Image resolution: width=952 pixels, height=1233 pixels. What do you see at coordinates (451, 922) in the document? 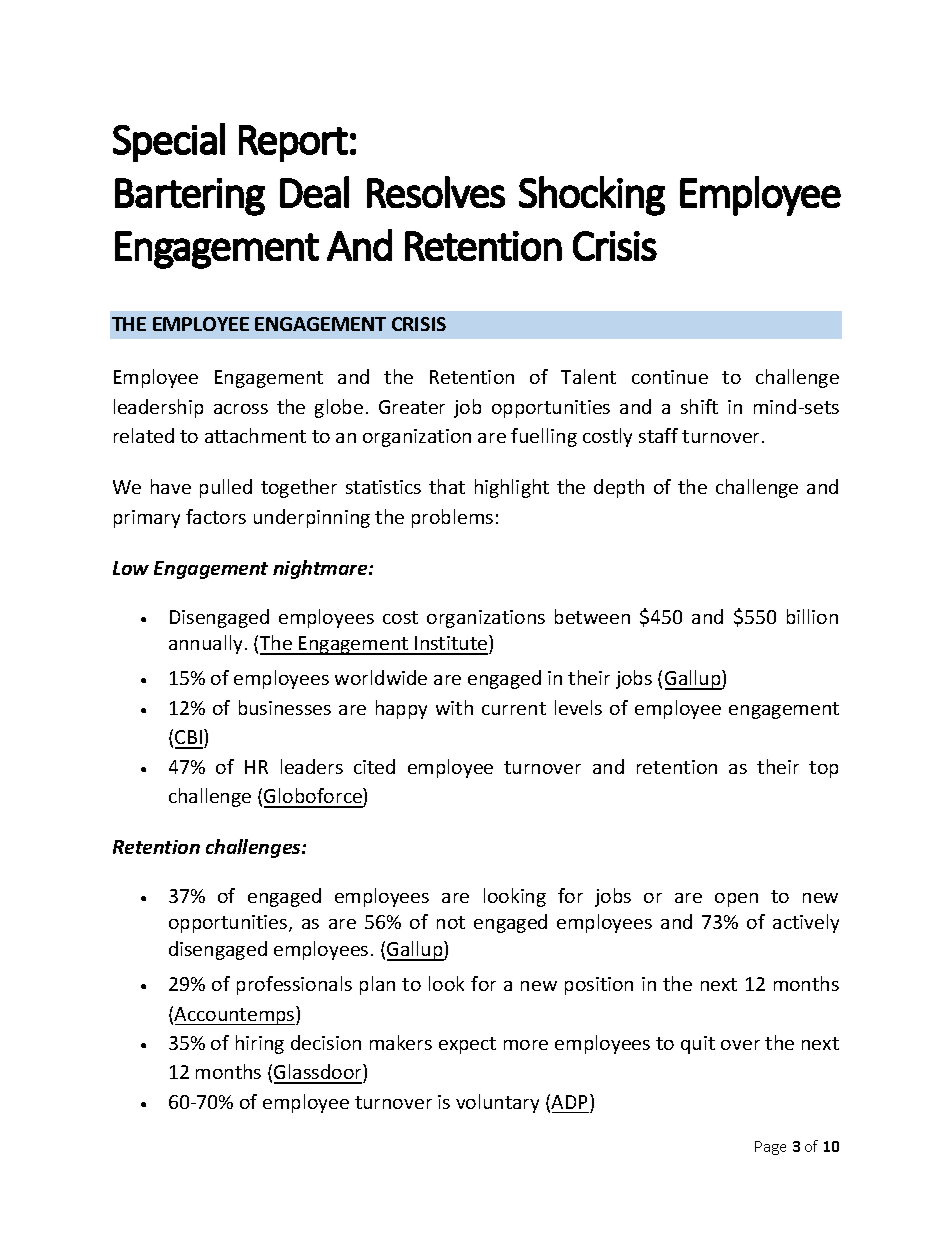
I see `not` at bounding box center [451, 922].
